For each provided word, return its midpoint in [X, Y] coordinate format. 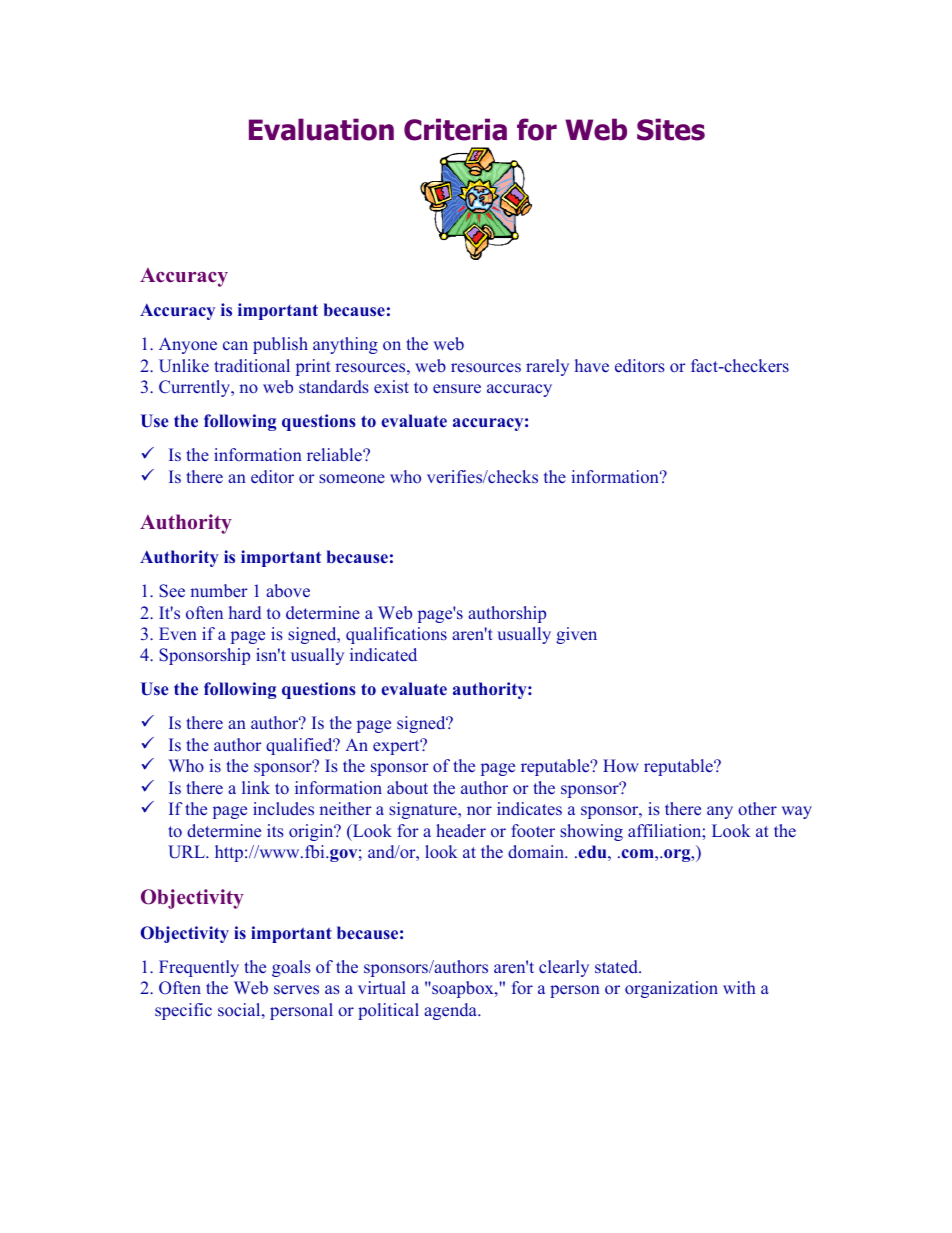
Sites [671, 129]
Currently [196, 388]
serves [296, 990]
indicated [383, 655]
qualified [300, 746]
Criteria [455, 129]
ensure [457, 389]
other [757, 809]
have [592, 366]
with [739, 987]
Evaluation [321, 129]
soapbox [463, 989]
